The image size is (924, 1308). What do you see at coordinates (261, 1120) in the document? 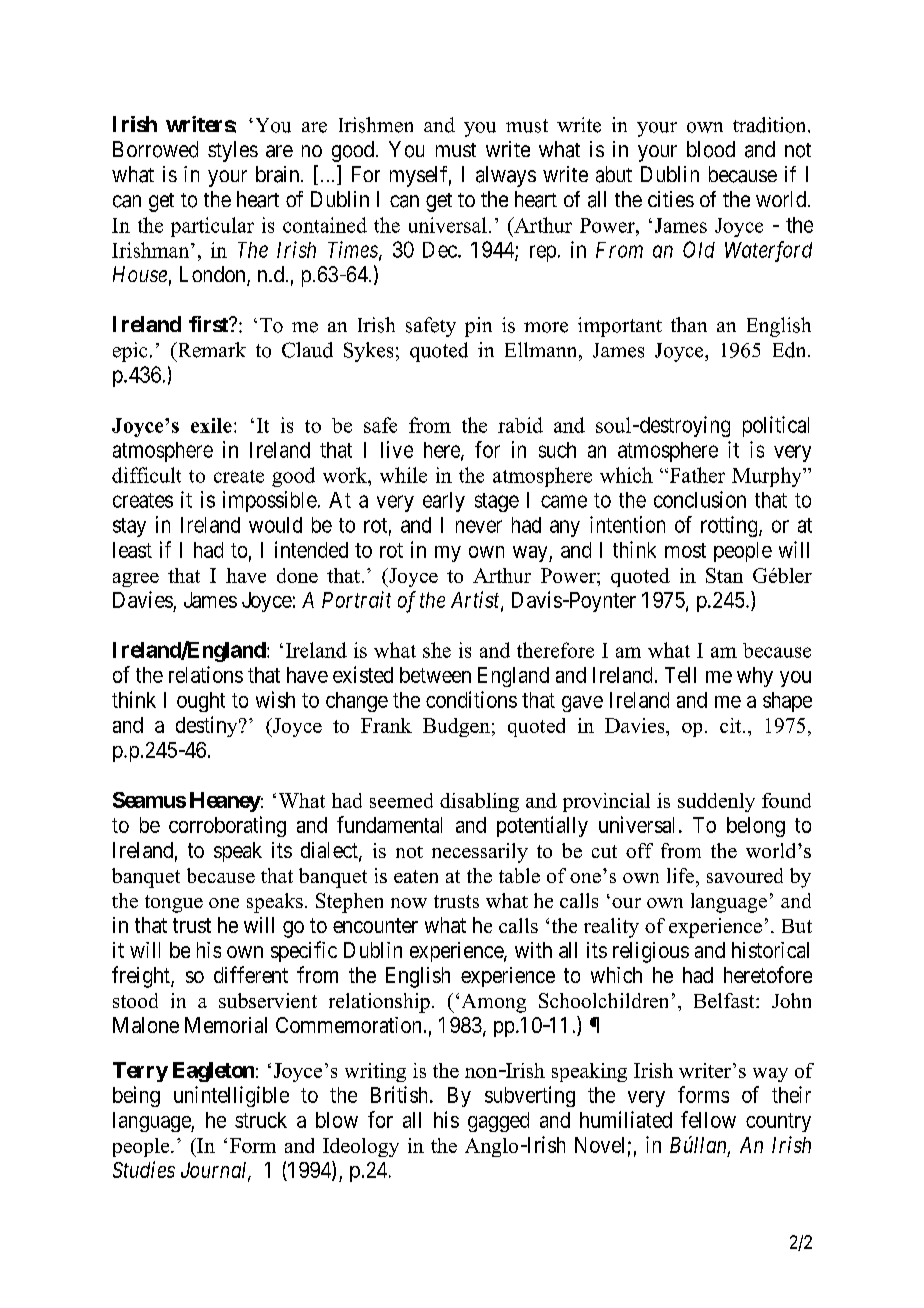
I see `struck` at bounding box center [261, 1120].
